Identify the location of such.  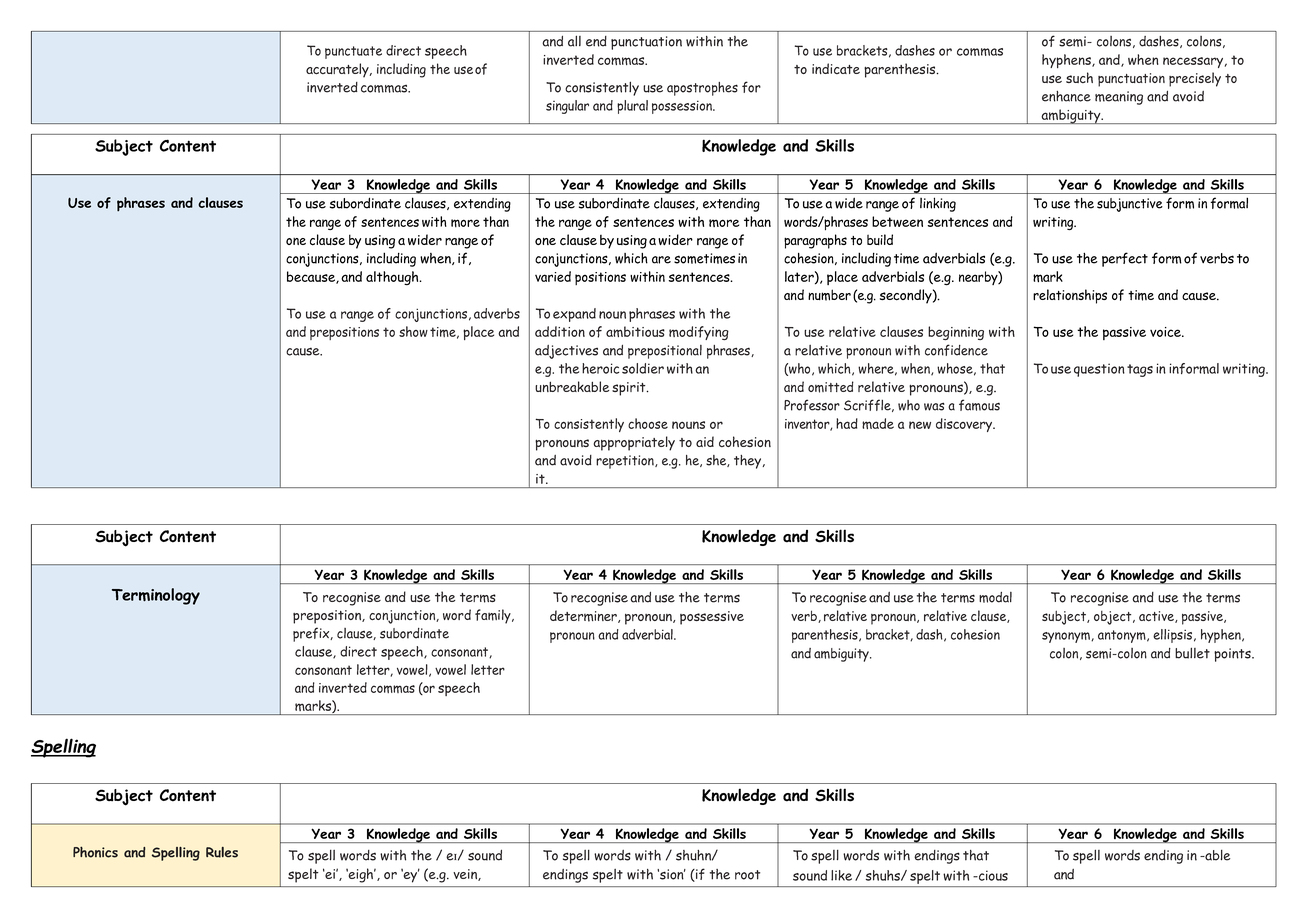
(1079, 77).
